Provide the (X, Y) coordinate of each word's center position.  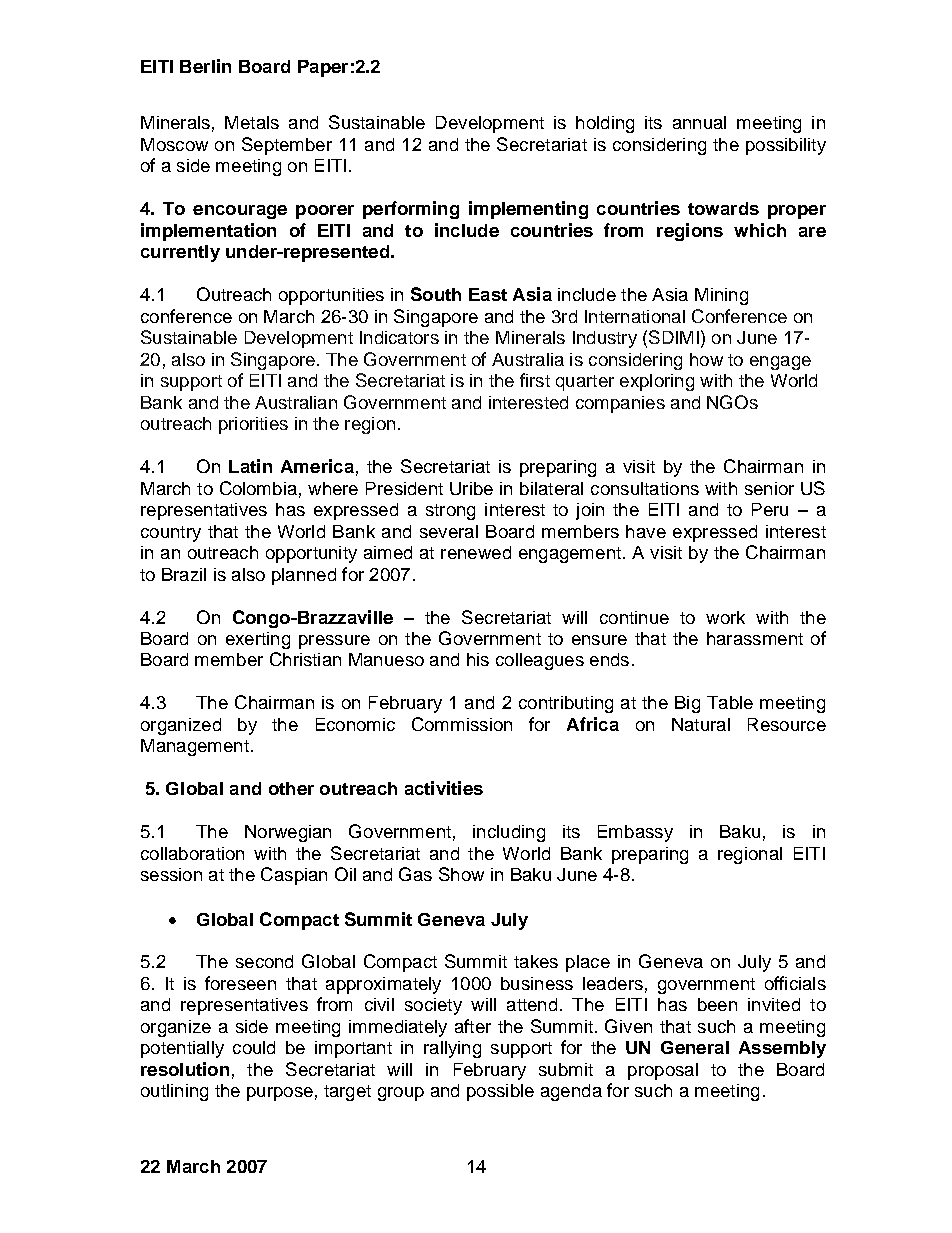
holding (605, 124)
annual (699, 122)
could (254, 1047)
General (695, 1047)
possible (500, 1092)
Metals (252, 122)
